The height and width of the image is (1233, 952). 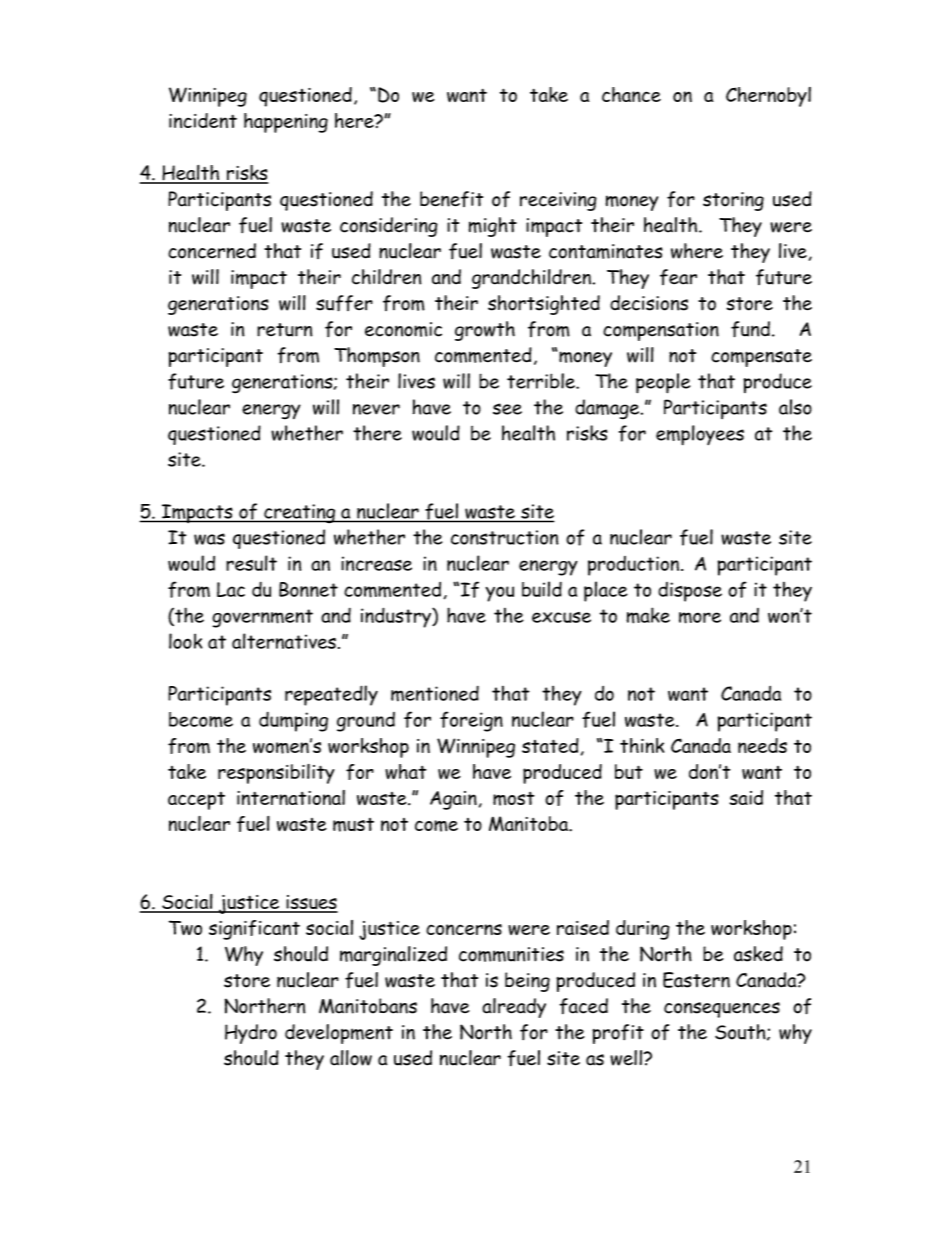 I want to click on benefit, so click(x=451, y=199).
